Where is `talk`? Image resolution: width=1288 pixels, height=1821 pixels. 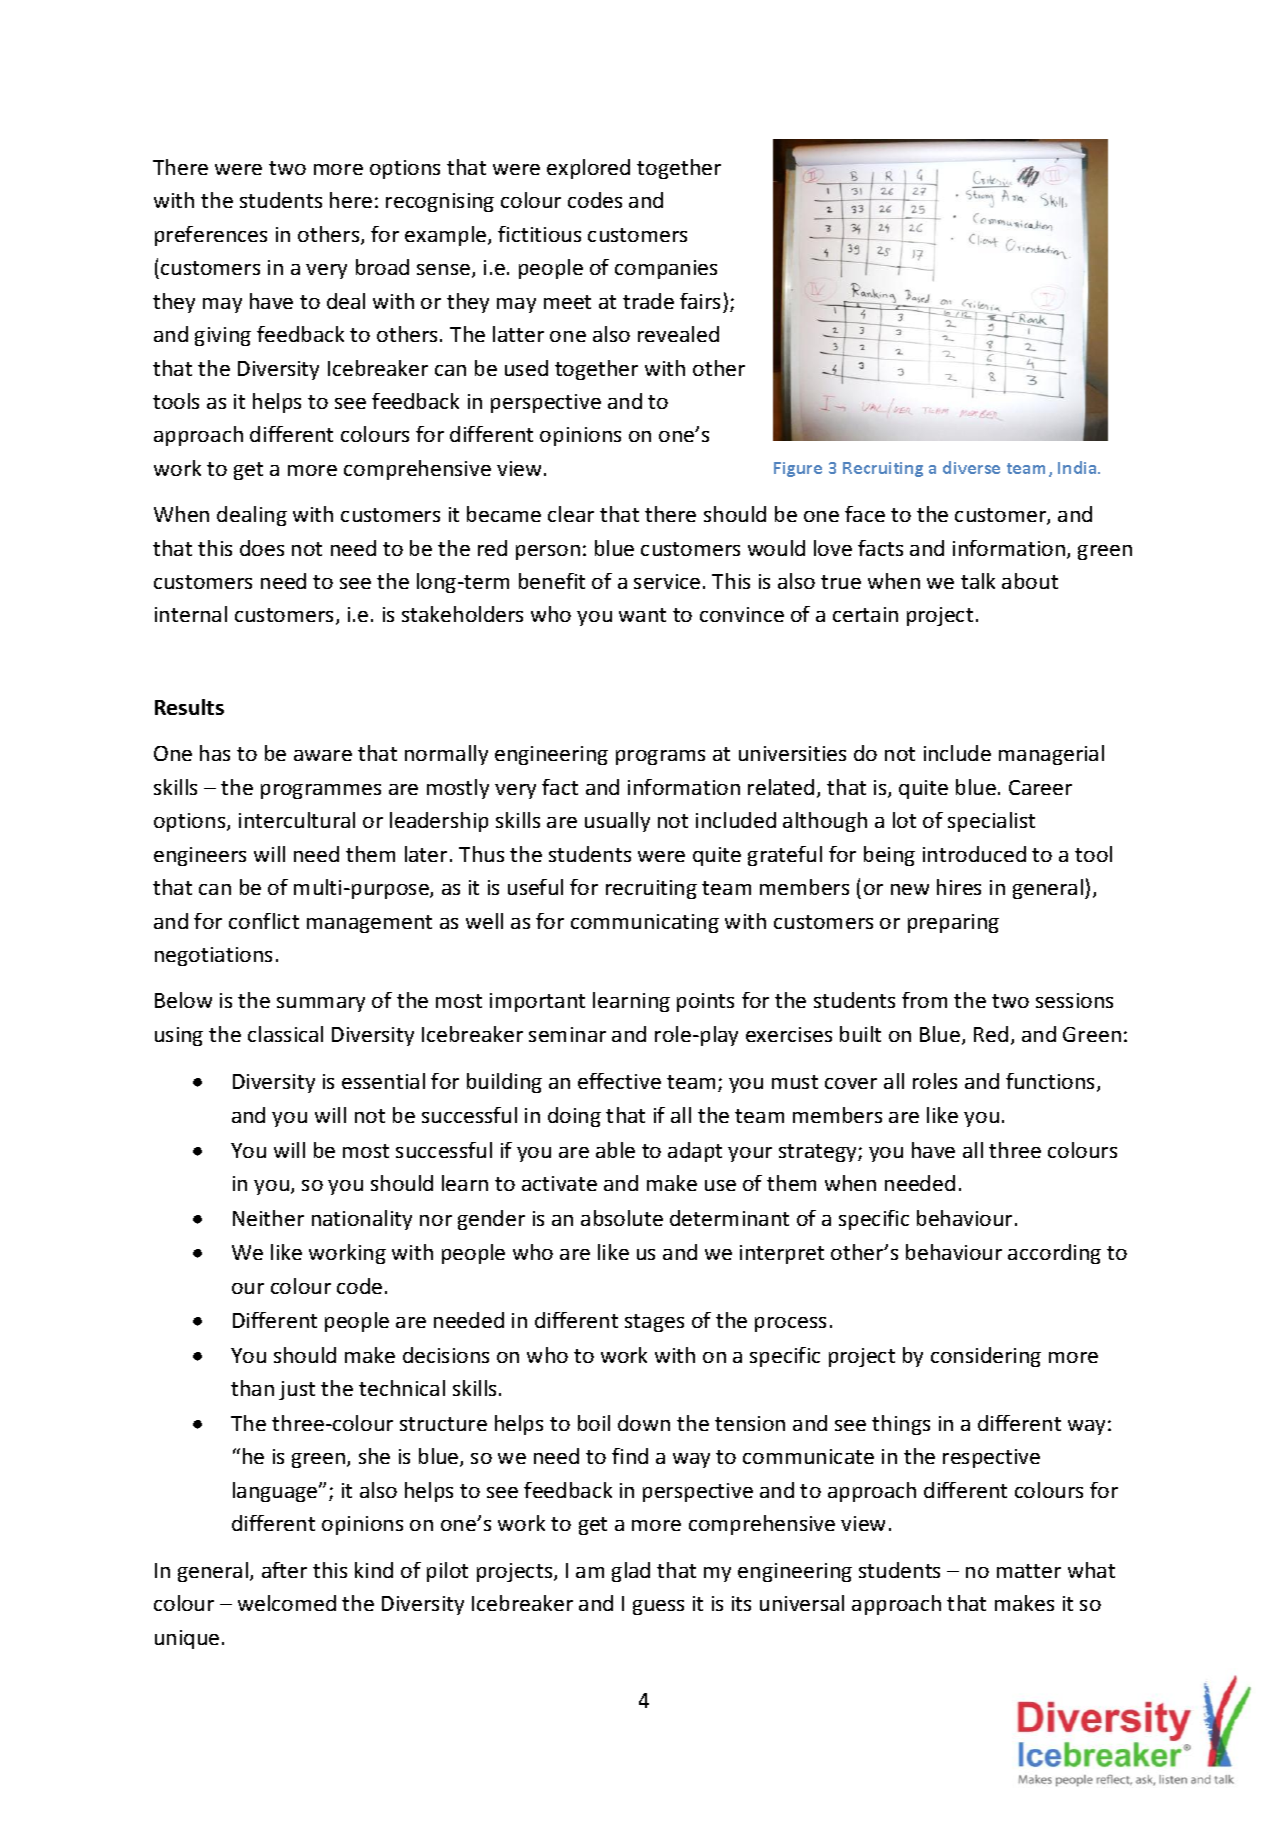 talk is located at coordinates (978, 581).
